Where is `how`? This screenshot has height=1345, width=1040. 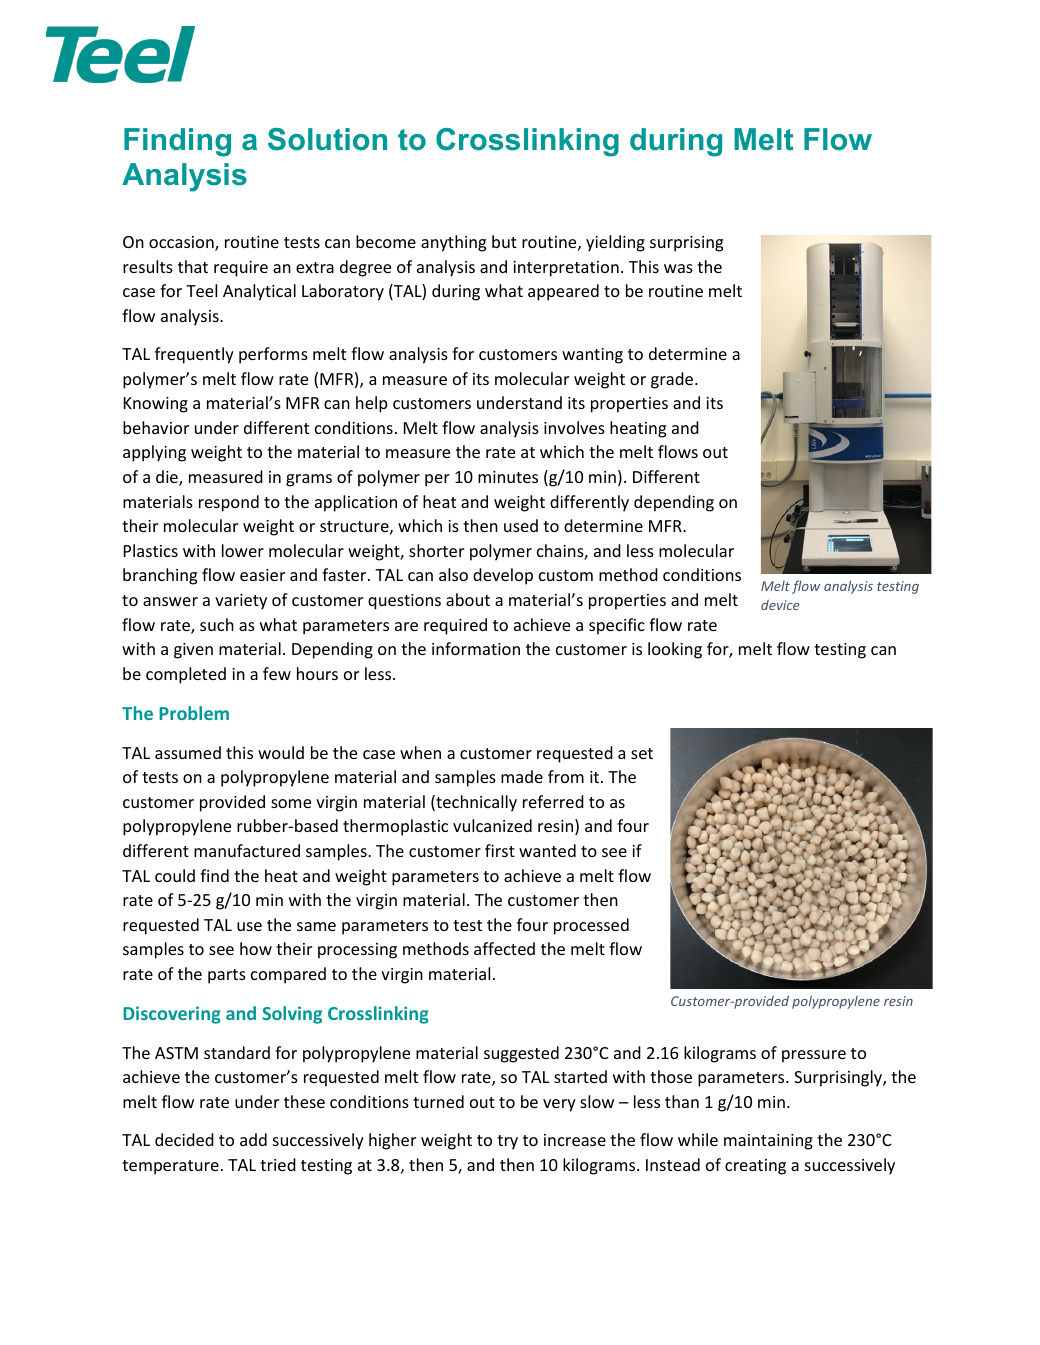 how is located at coordinates (256, 948).
